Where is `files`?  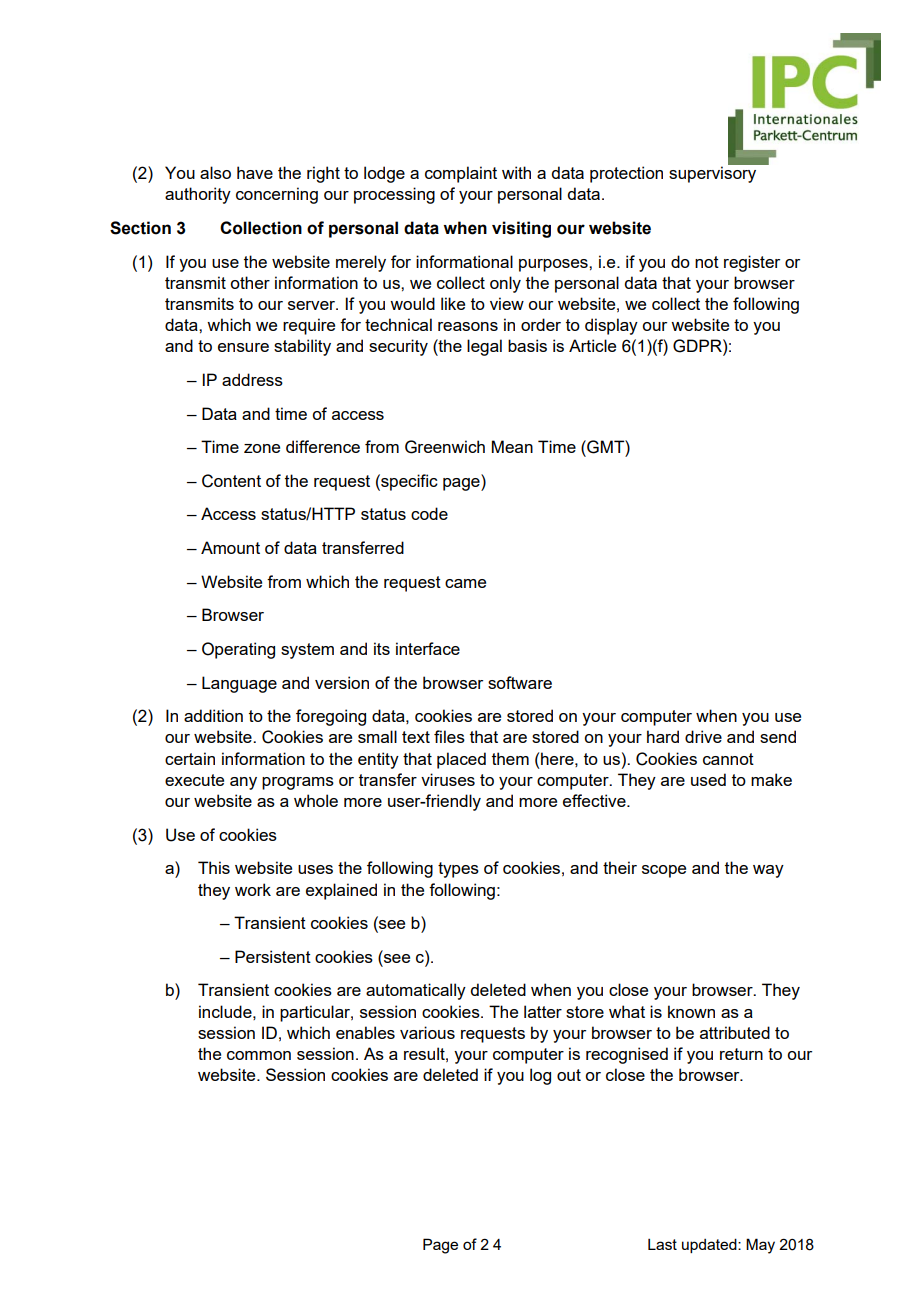 files is located at coordinates (449, 736).
